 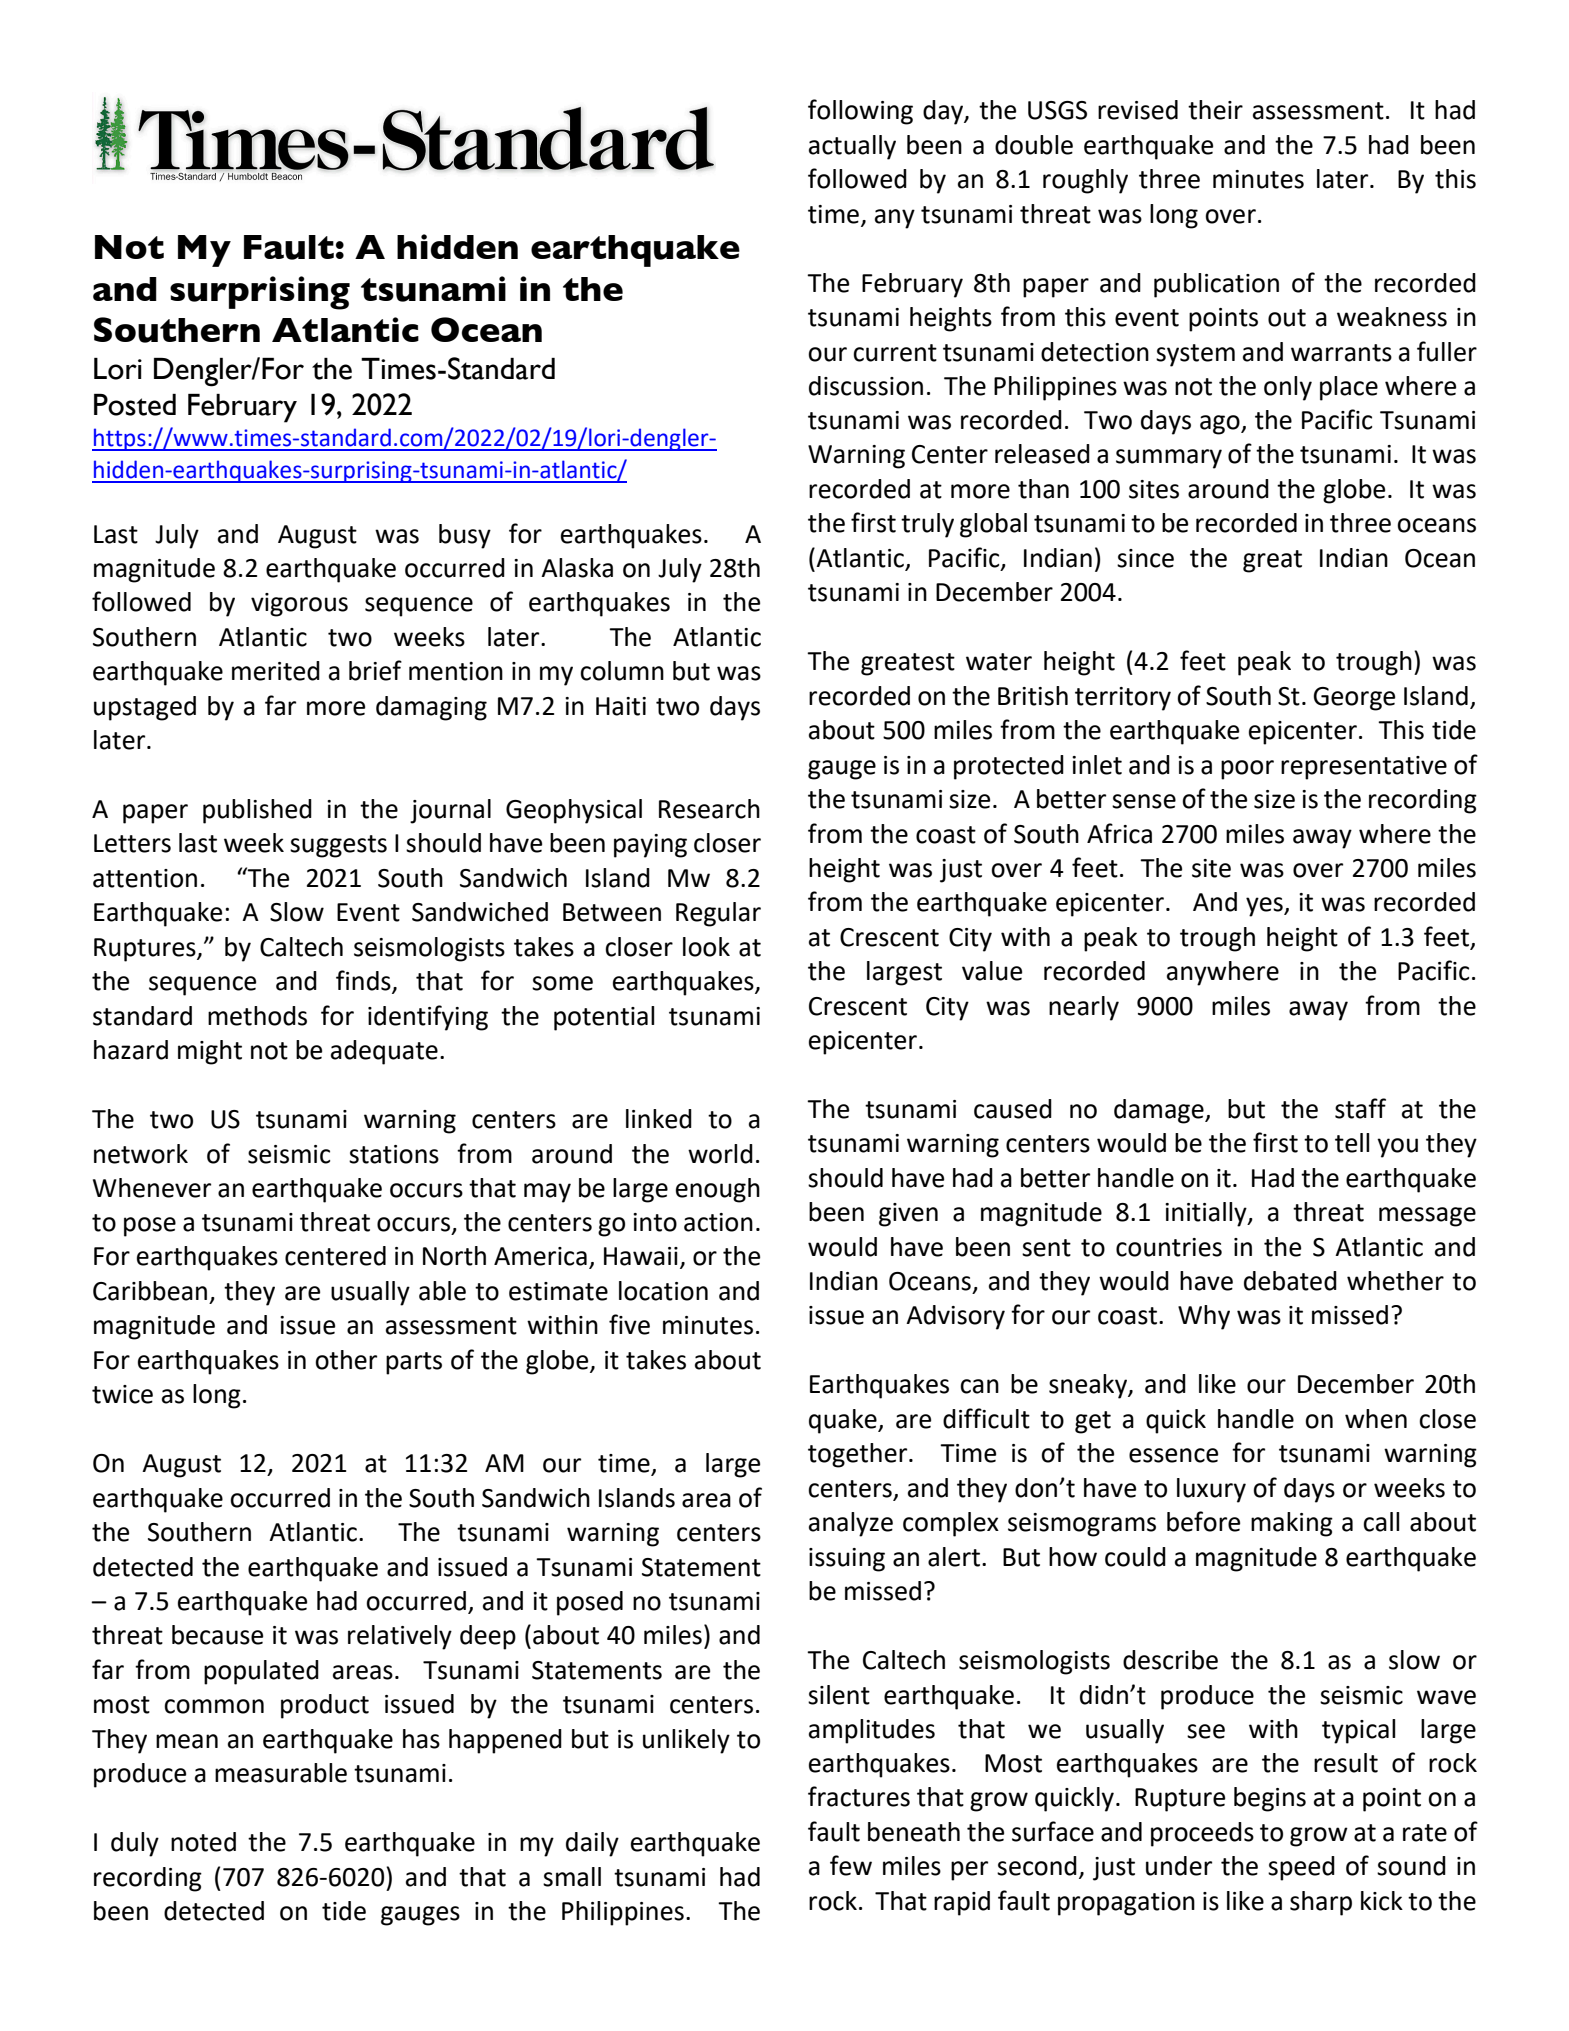 I want to click on their, so click(x=1215, y=110).
